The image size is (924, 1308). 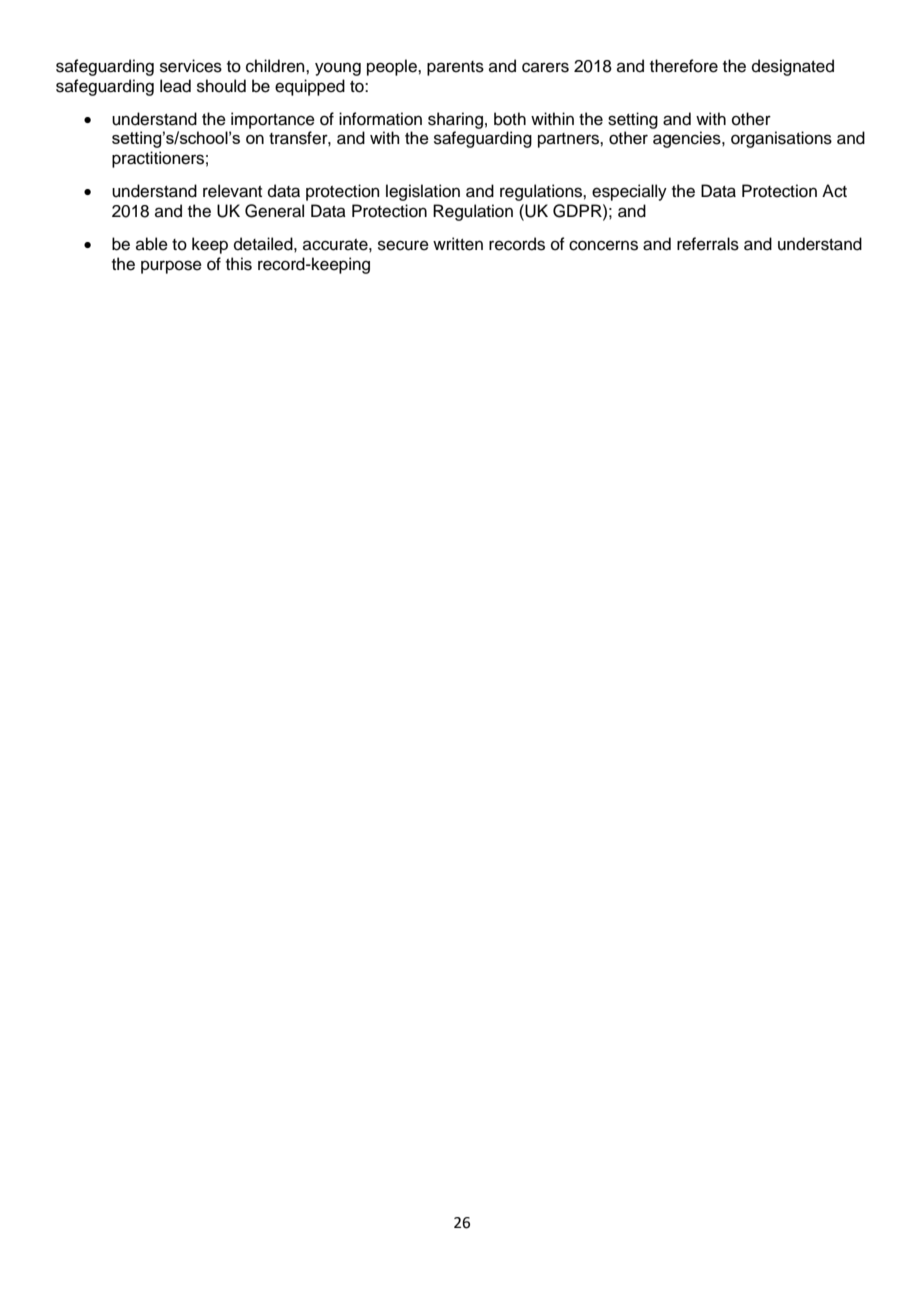 I want to click on legislation, so click(x=423, y=192).
